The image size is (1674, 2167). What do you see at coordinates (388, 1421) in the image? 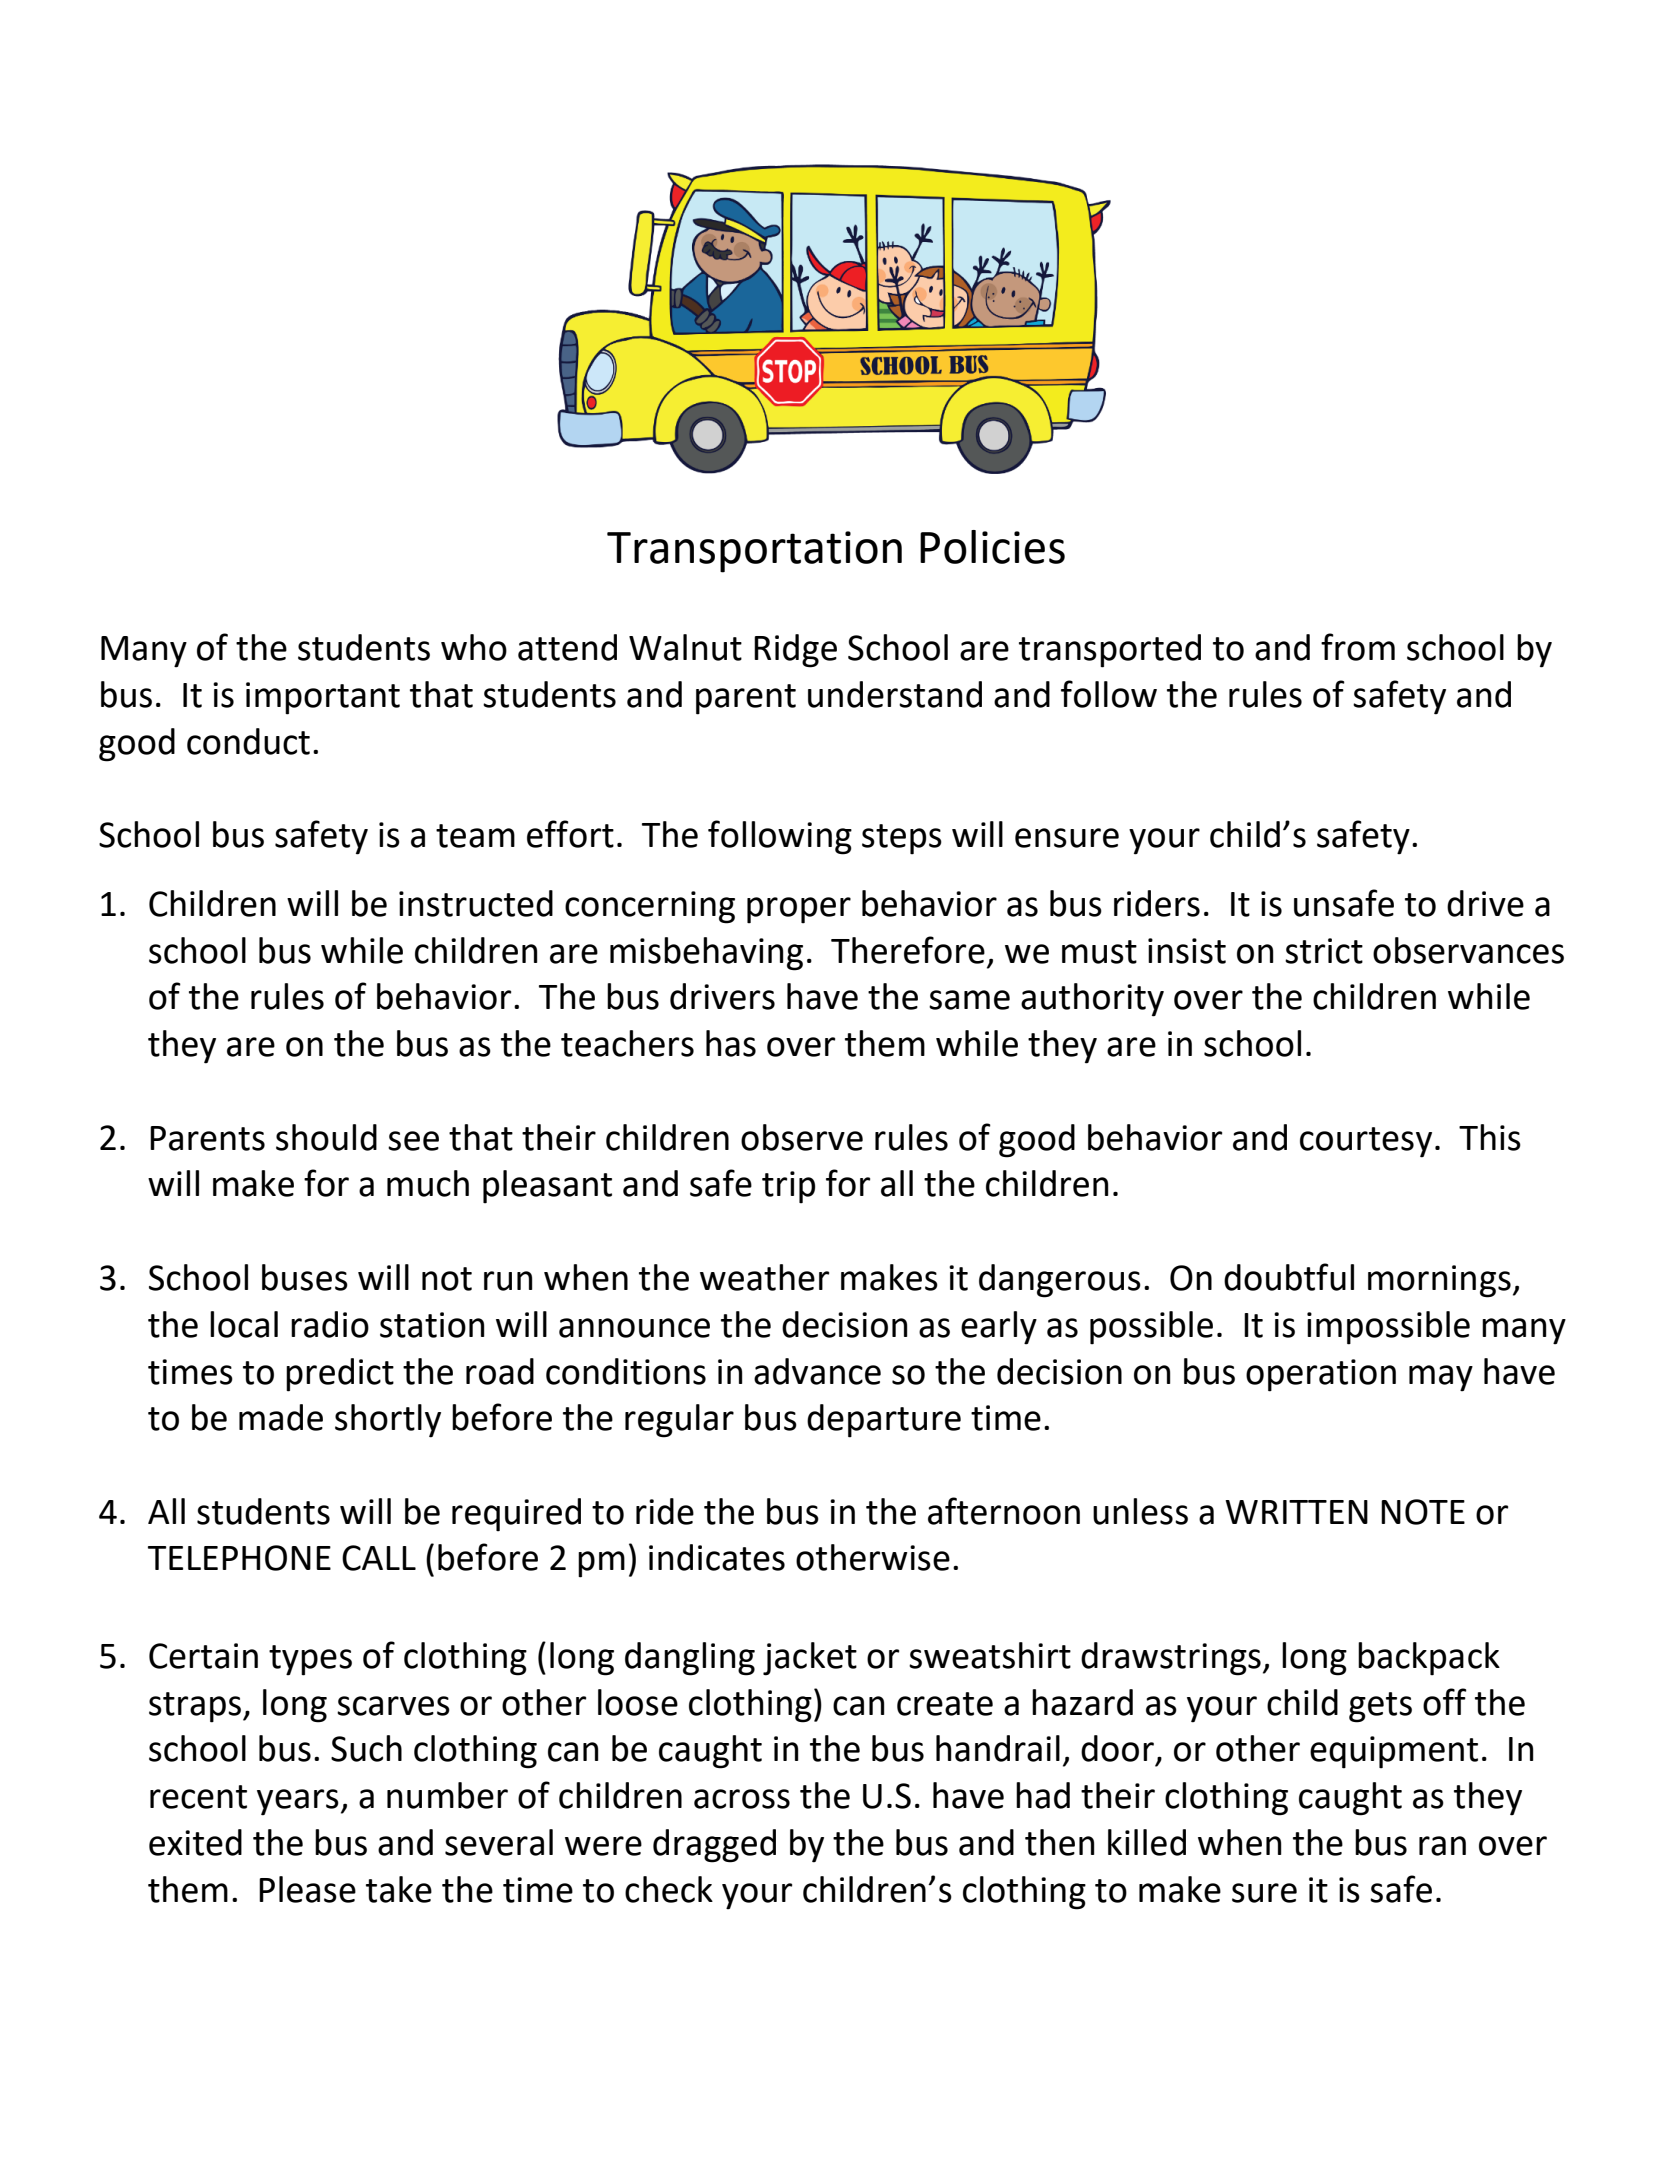
I see `shortly` at bounding box center [388, 1421].
